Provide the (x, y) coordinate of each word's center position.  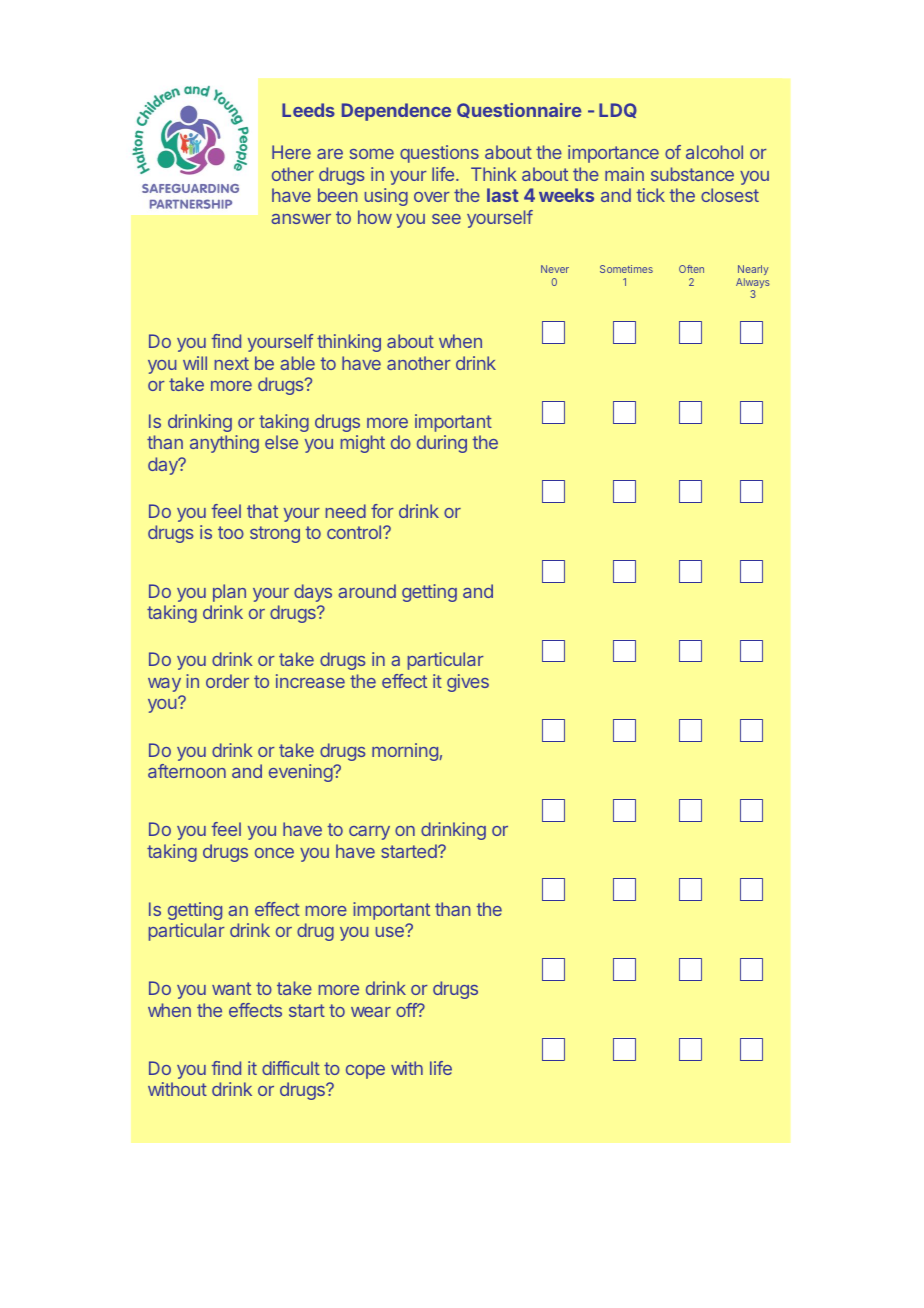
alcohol (714, 152)
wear (371, 1012)
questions (439, 154)
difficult (291, 1068)
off (407, 1010)
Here (291, 152)
